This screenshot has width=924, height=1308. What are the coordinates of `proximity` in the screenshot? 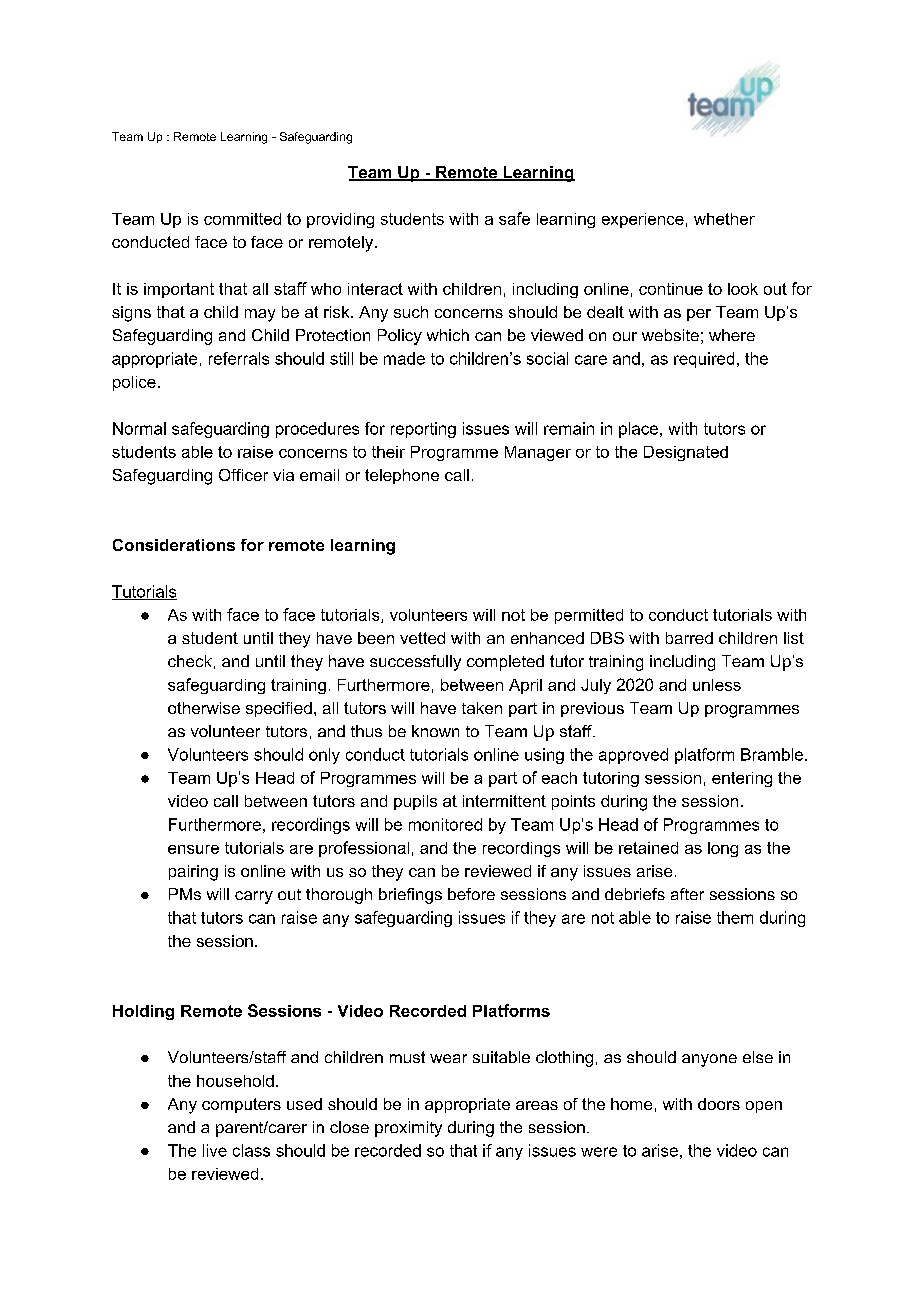 It's located at (408, 1129).
